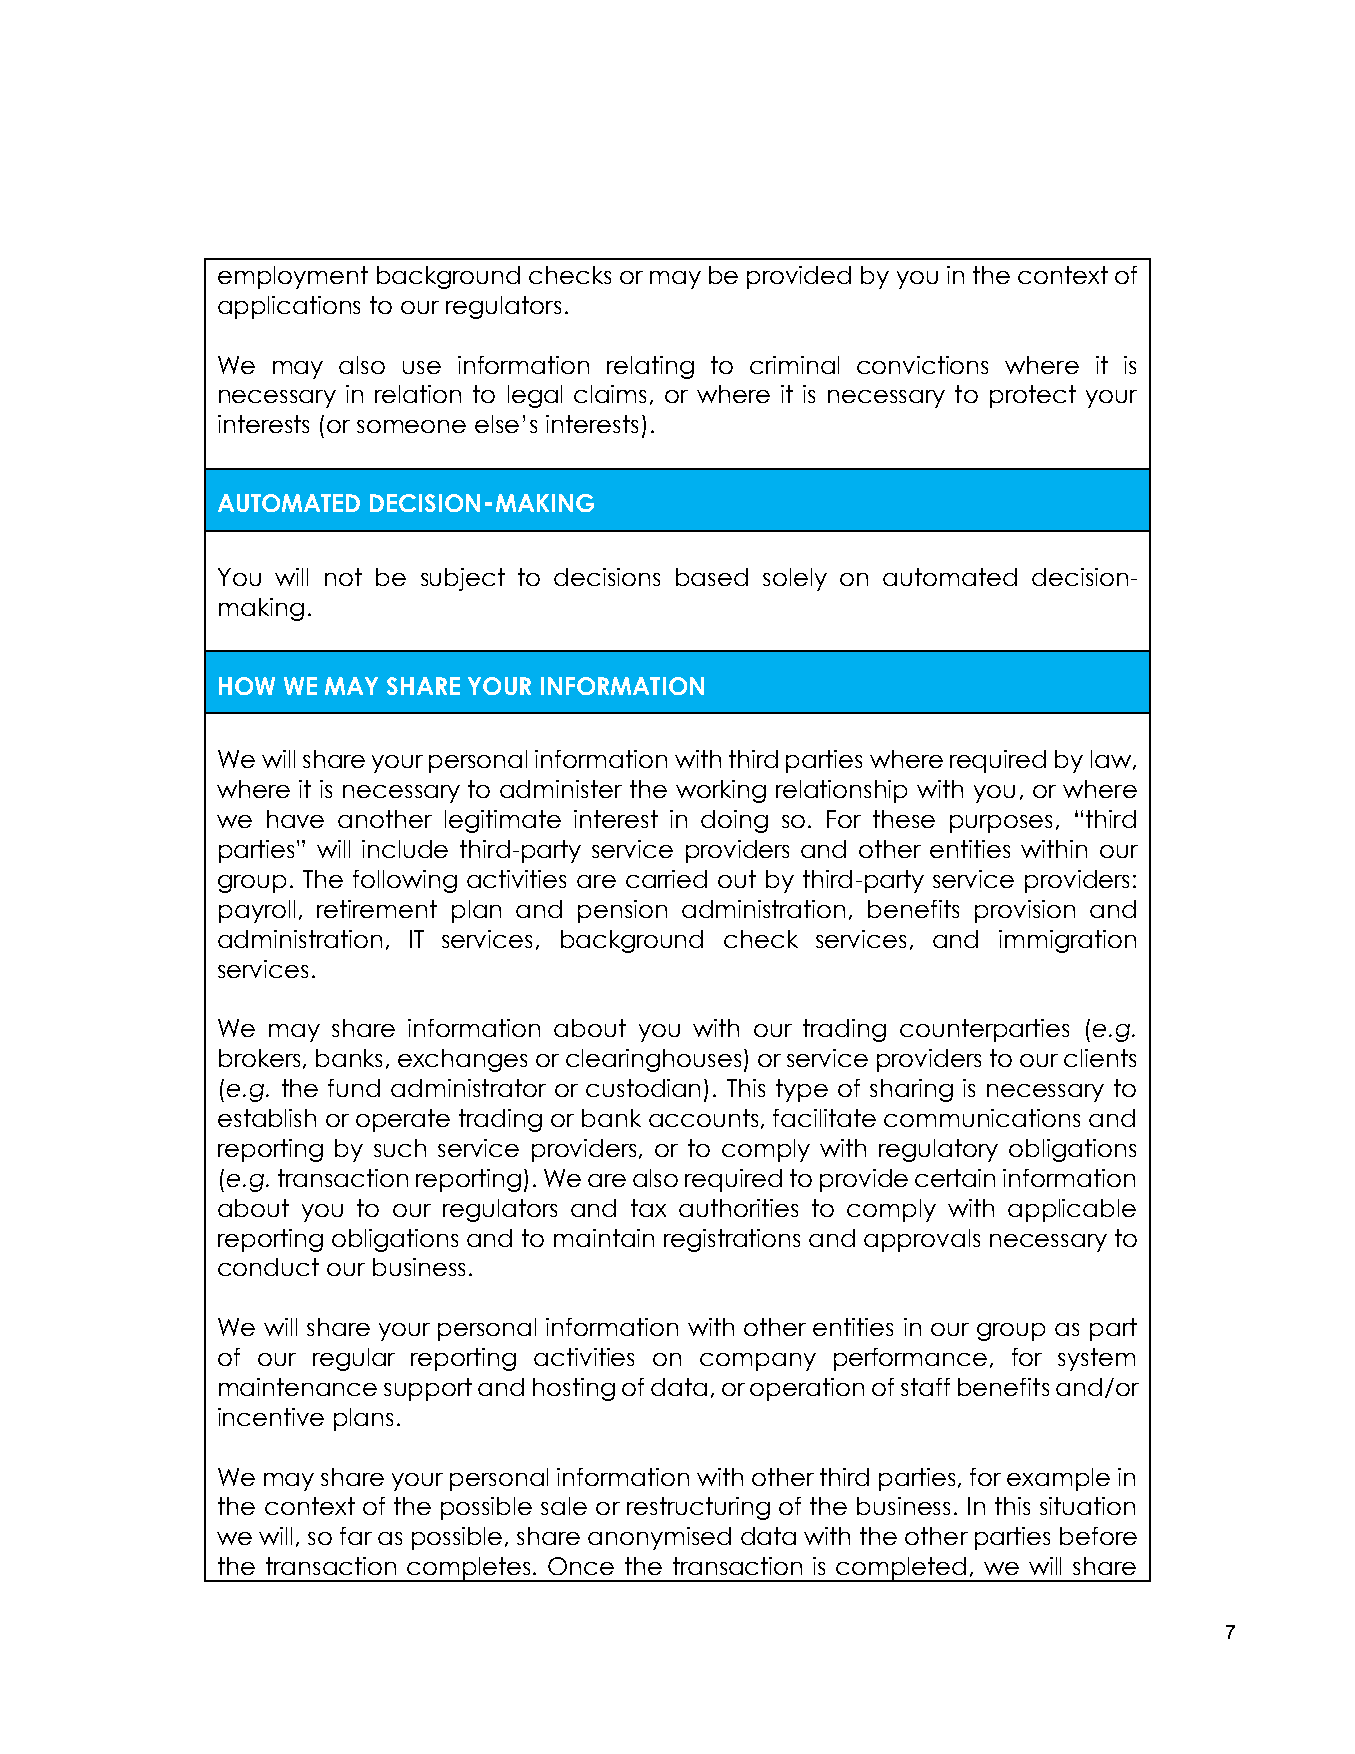 Image resolution: width=1355 pixels, height=1754 pixels. What do you see at coordinates (1111, 759) in the screenshot?
I see `law` at bounding box center [1111, 759].
